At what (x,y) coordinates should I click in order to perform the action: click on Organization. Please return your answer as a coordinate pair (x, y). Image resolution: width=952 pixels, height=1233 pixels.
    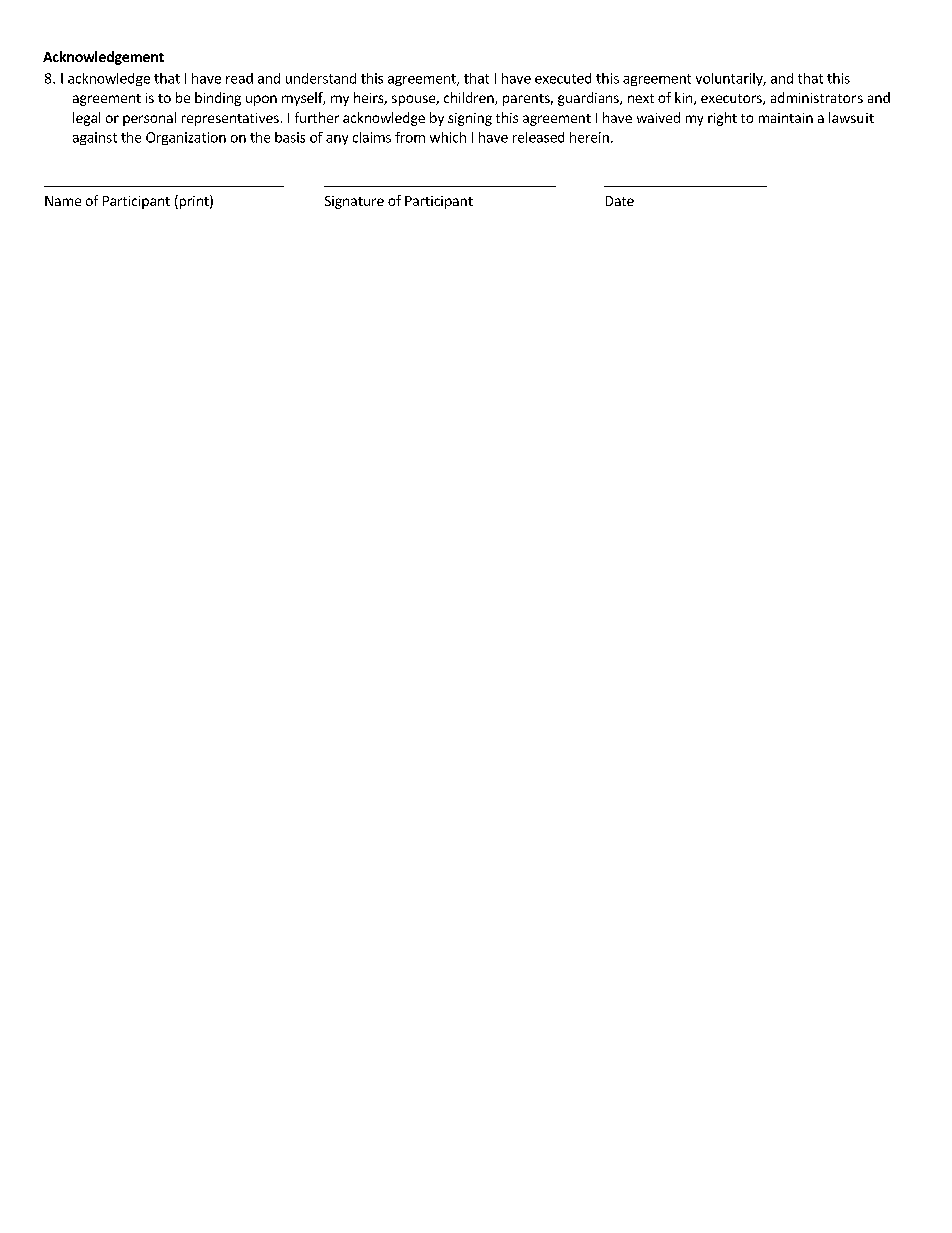
    Looking at the image, I should click on (186, 138).
